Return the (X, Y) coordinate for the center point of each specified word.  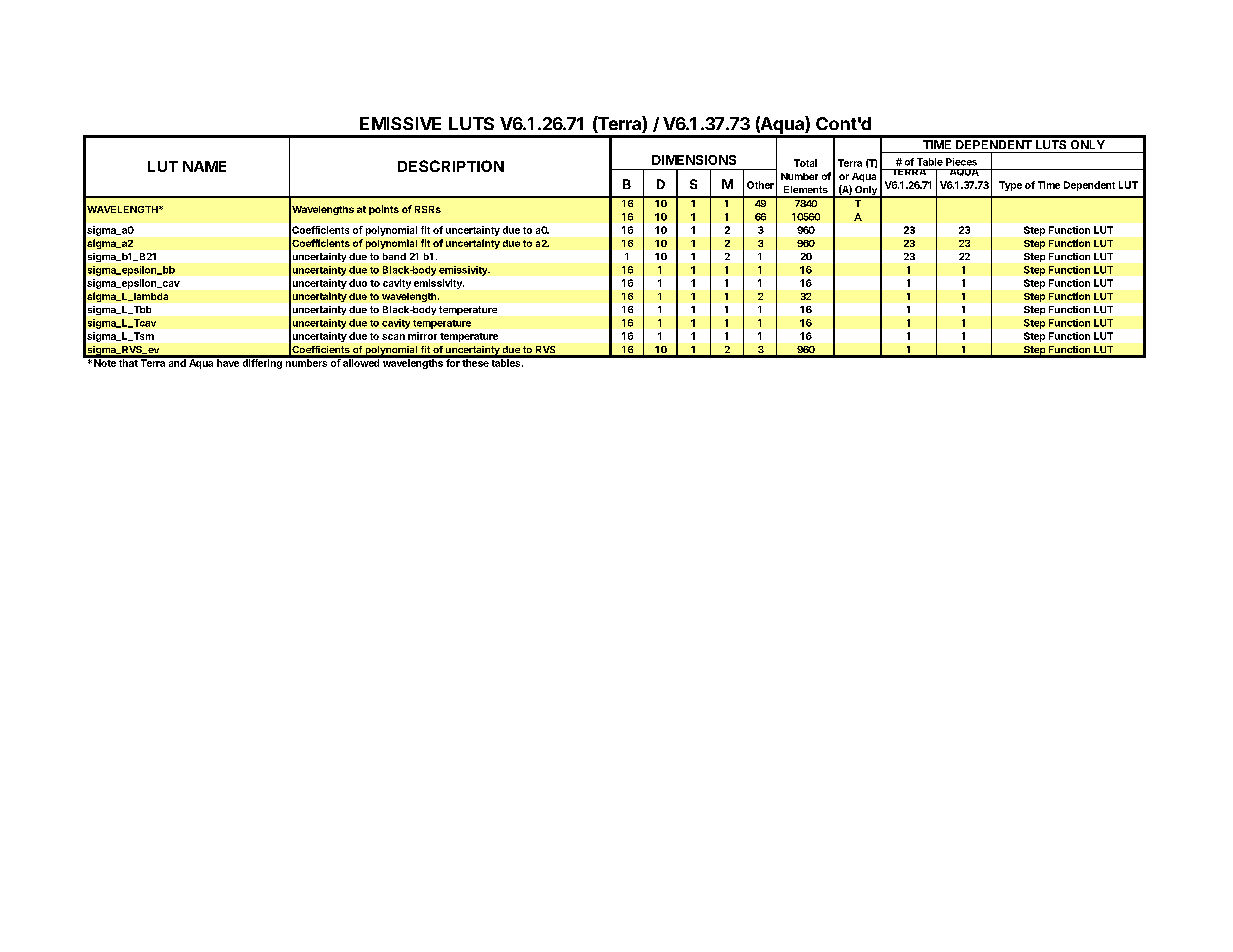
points (384, 210)
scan (393, 337)
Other (760, 185)
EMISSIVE (400, 123)
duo (358, 283)
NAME (204, 166)
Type (1010, 186)
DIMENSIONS (694, 160)
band (394, 256)
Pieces (961, 162)
